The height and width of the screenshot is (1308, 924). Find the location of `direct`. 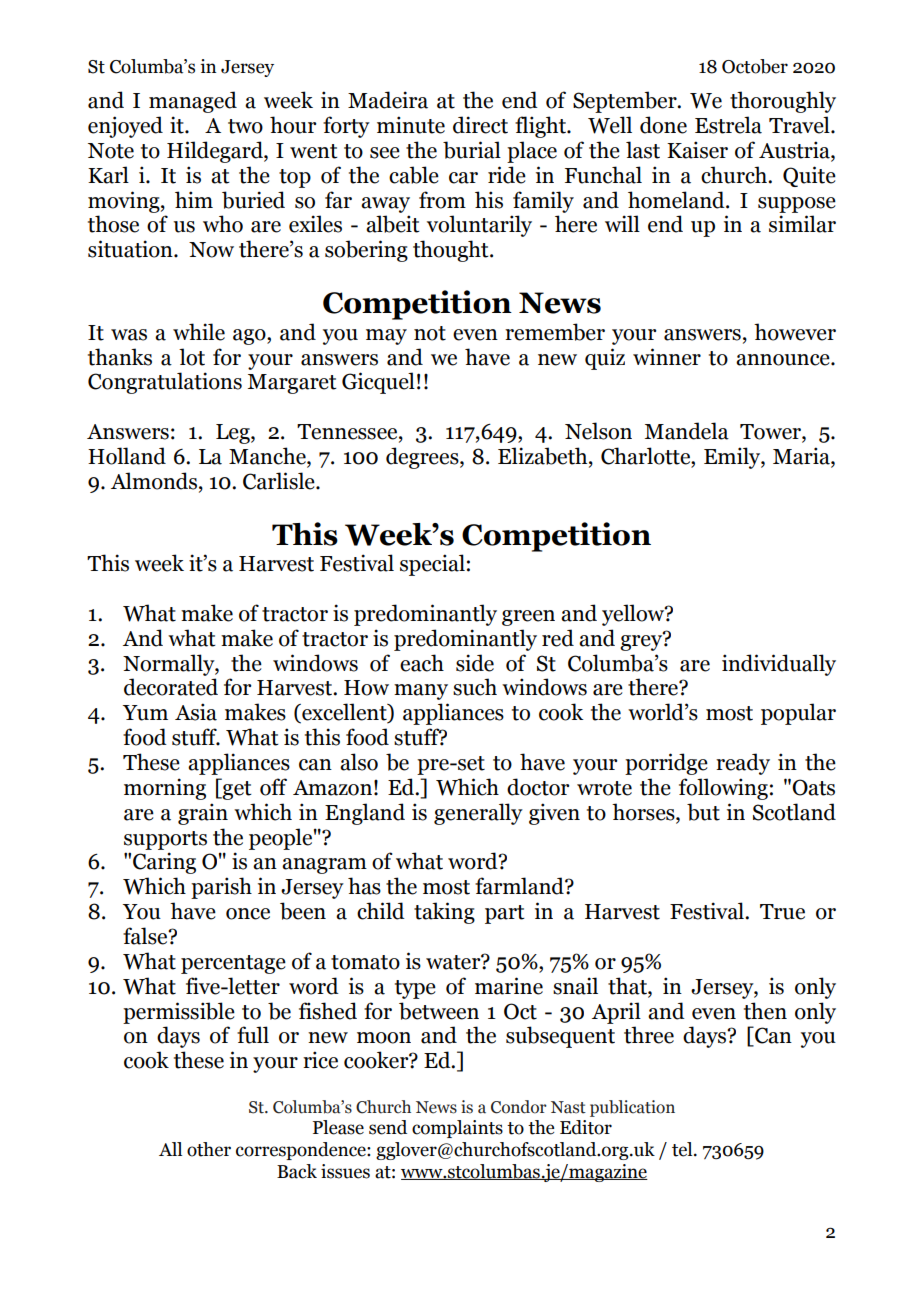

direct is located at coordinates (480, 125).
